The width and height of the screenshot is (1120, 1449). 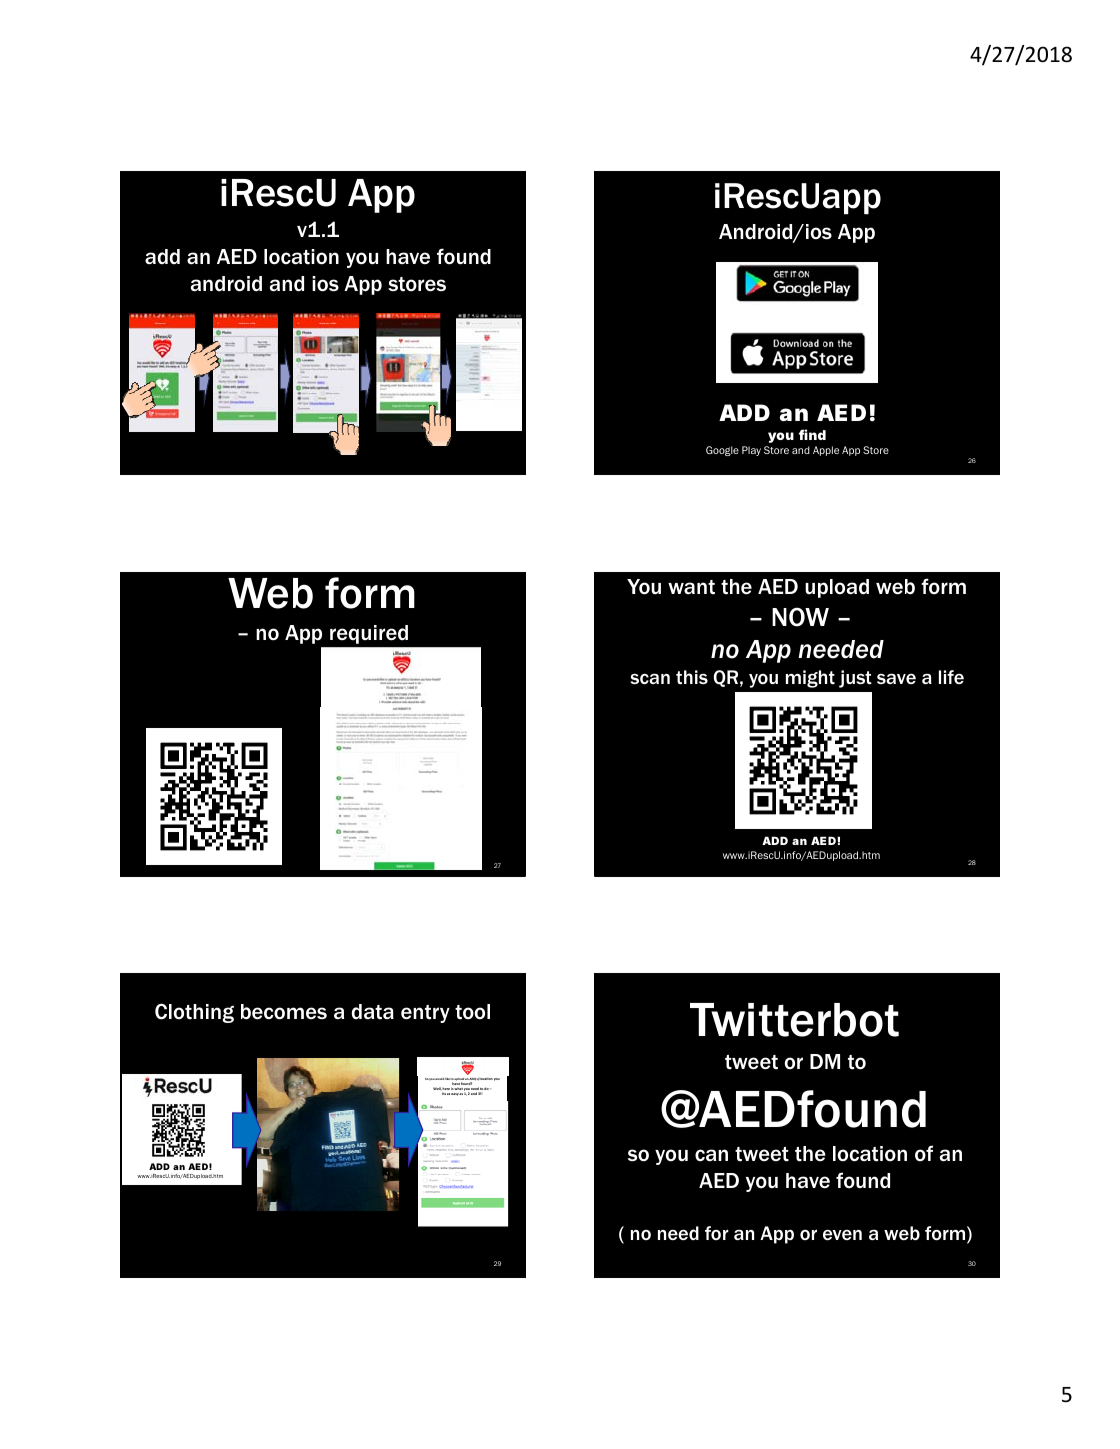 I want to click on becomes, so click(x=284, y=1012).
